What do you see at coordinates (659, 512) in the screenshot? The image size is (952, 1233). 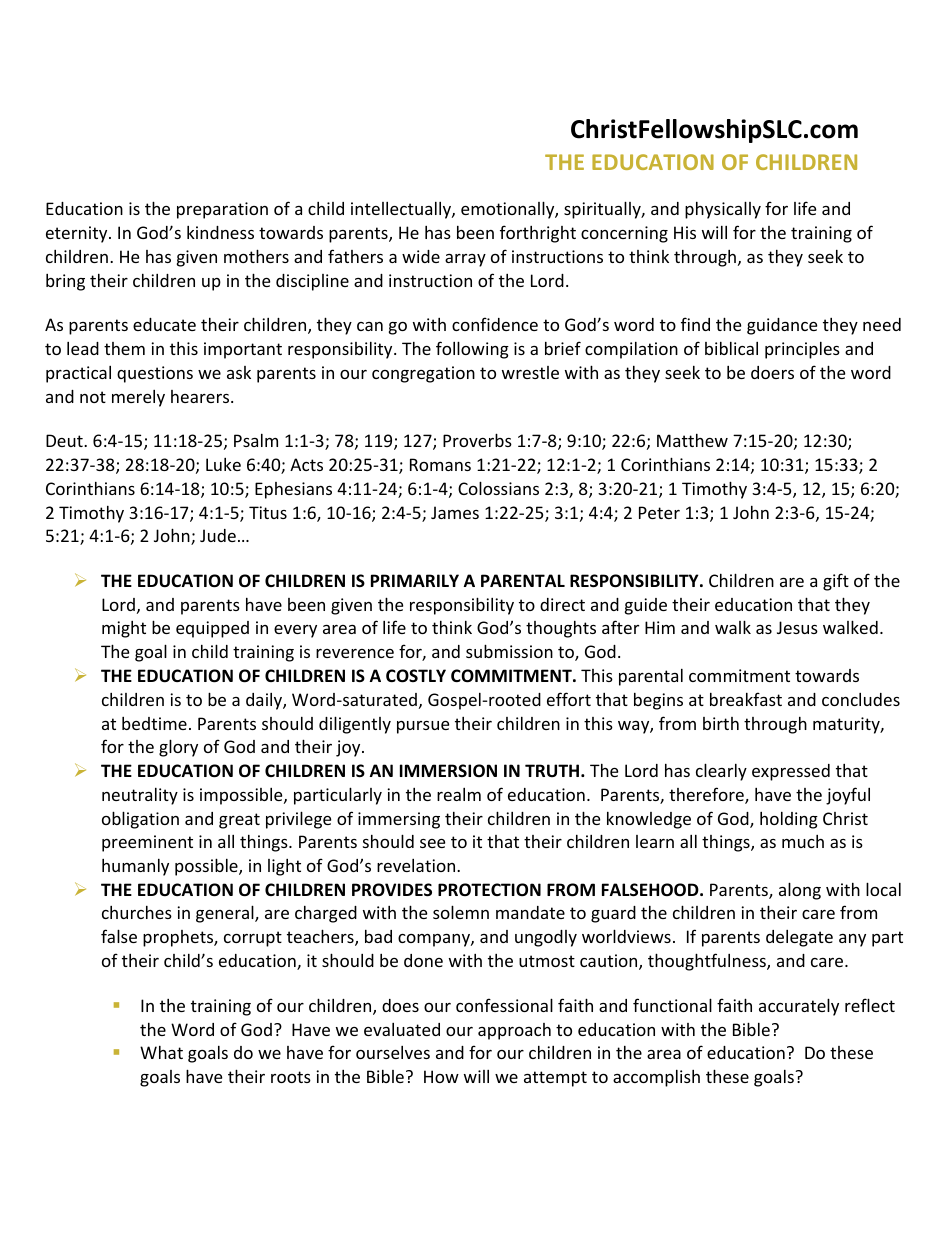 I see `Peter` at bounding box center [659, 512].
